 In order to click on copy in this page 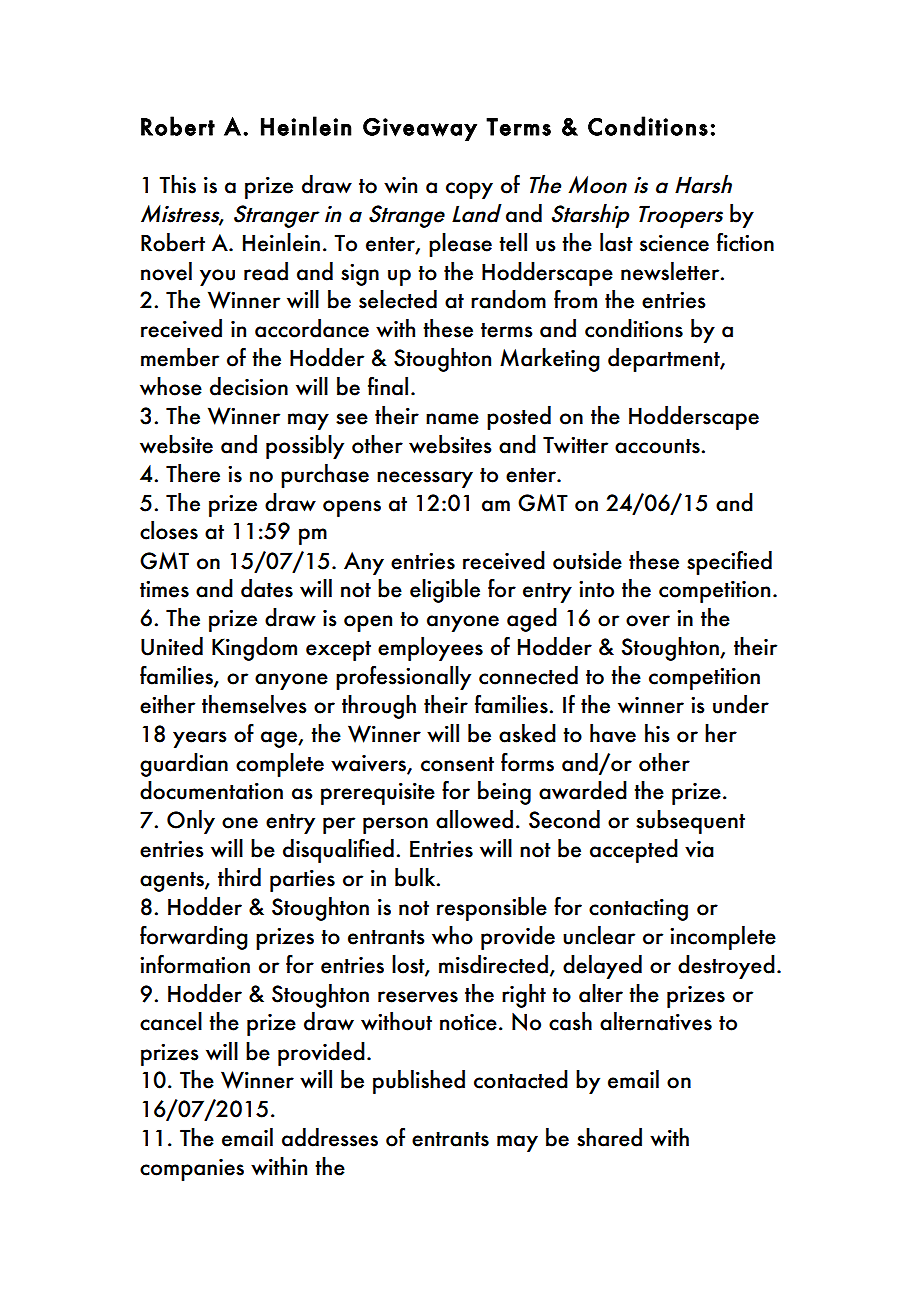, I will do `click(469, 190)`.
